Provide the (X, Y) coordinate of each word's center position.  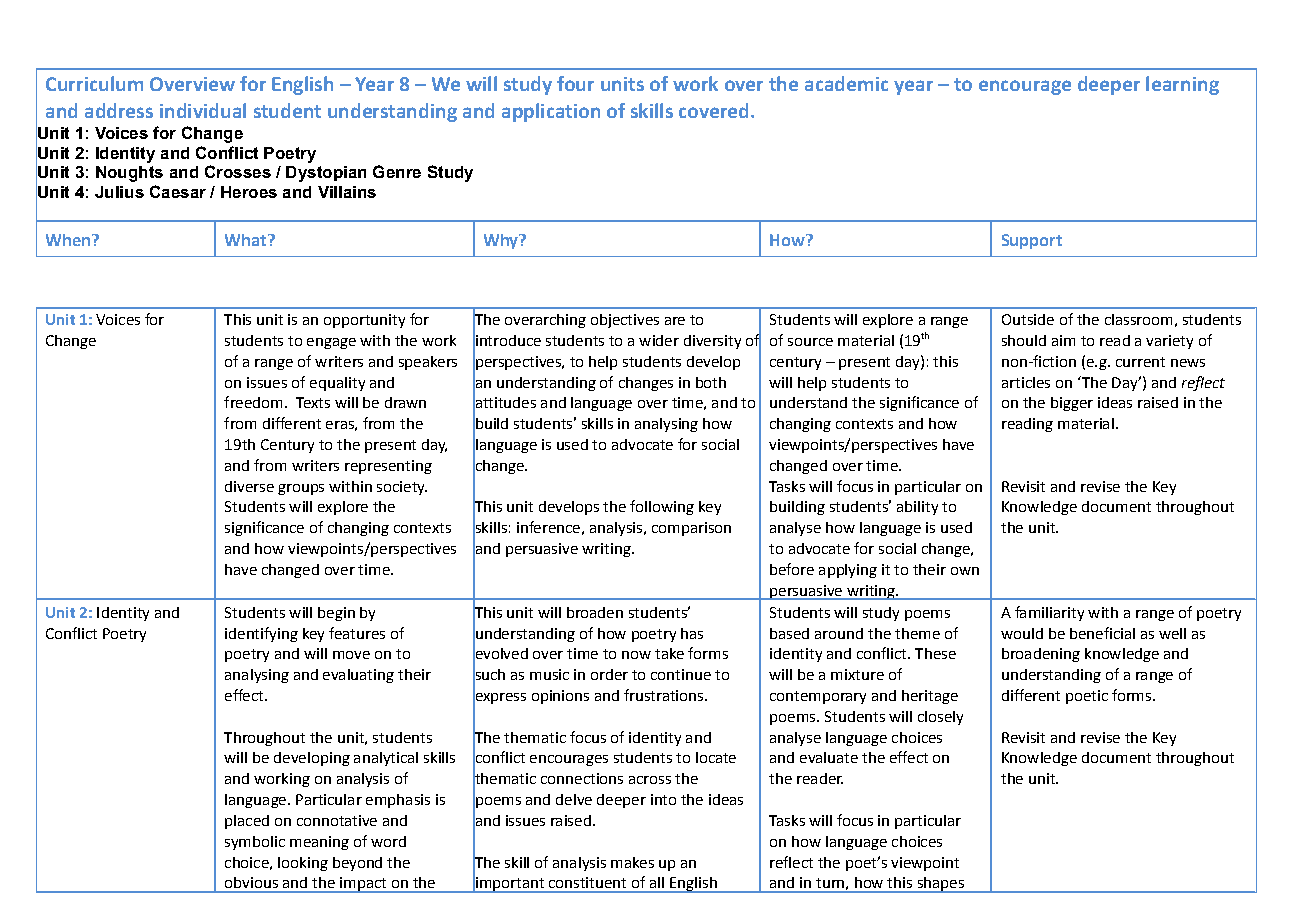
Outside (1028, 319)
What (247, 240)
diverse (249, 486)
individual (203, 110)
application (551, 112)
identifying (261, 634)
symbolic (255, 843)
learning (1182, 85)
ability (917, 508)
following (662, 507)
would (1022, 633)
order (609, 674)
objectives (625, 321)
